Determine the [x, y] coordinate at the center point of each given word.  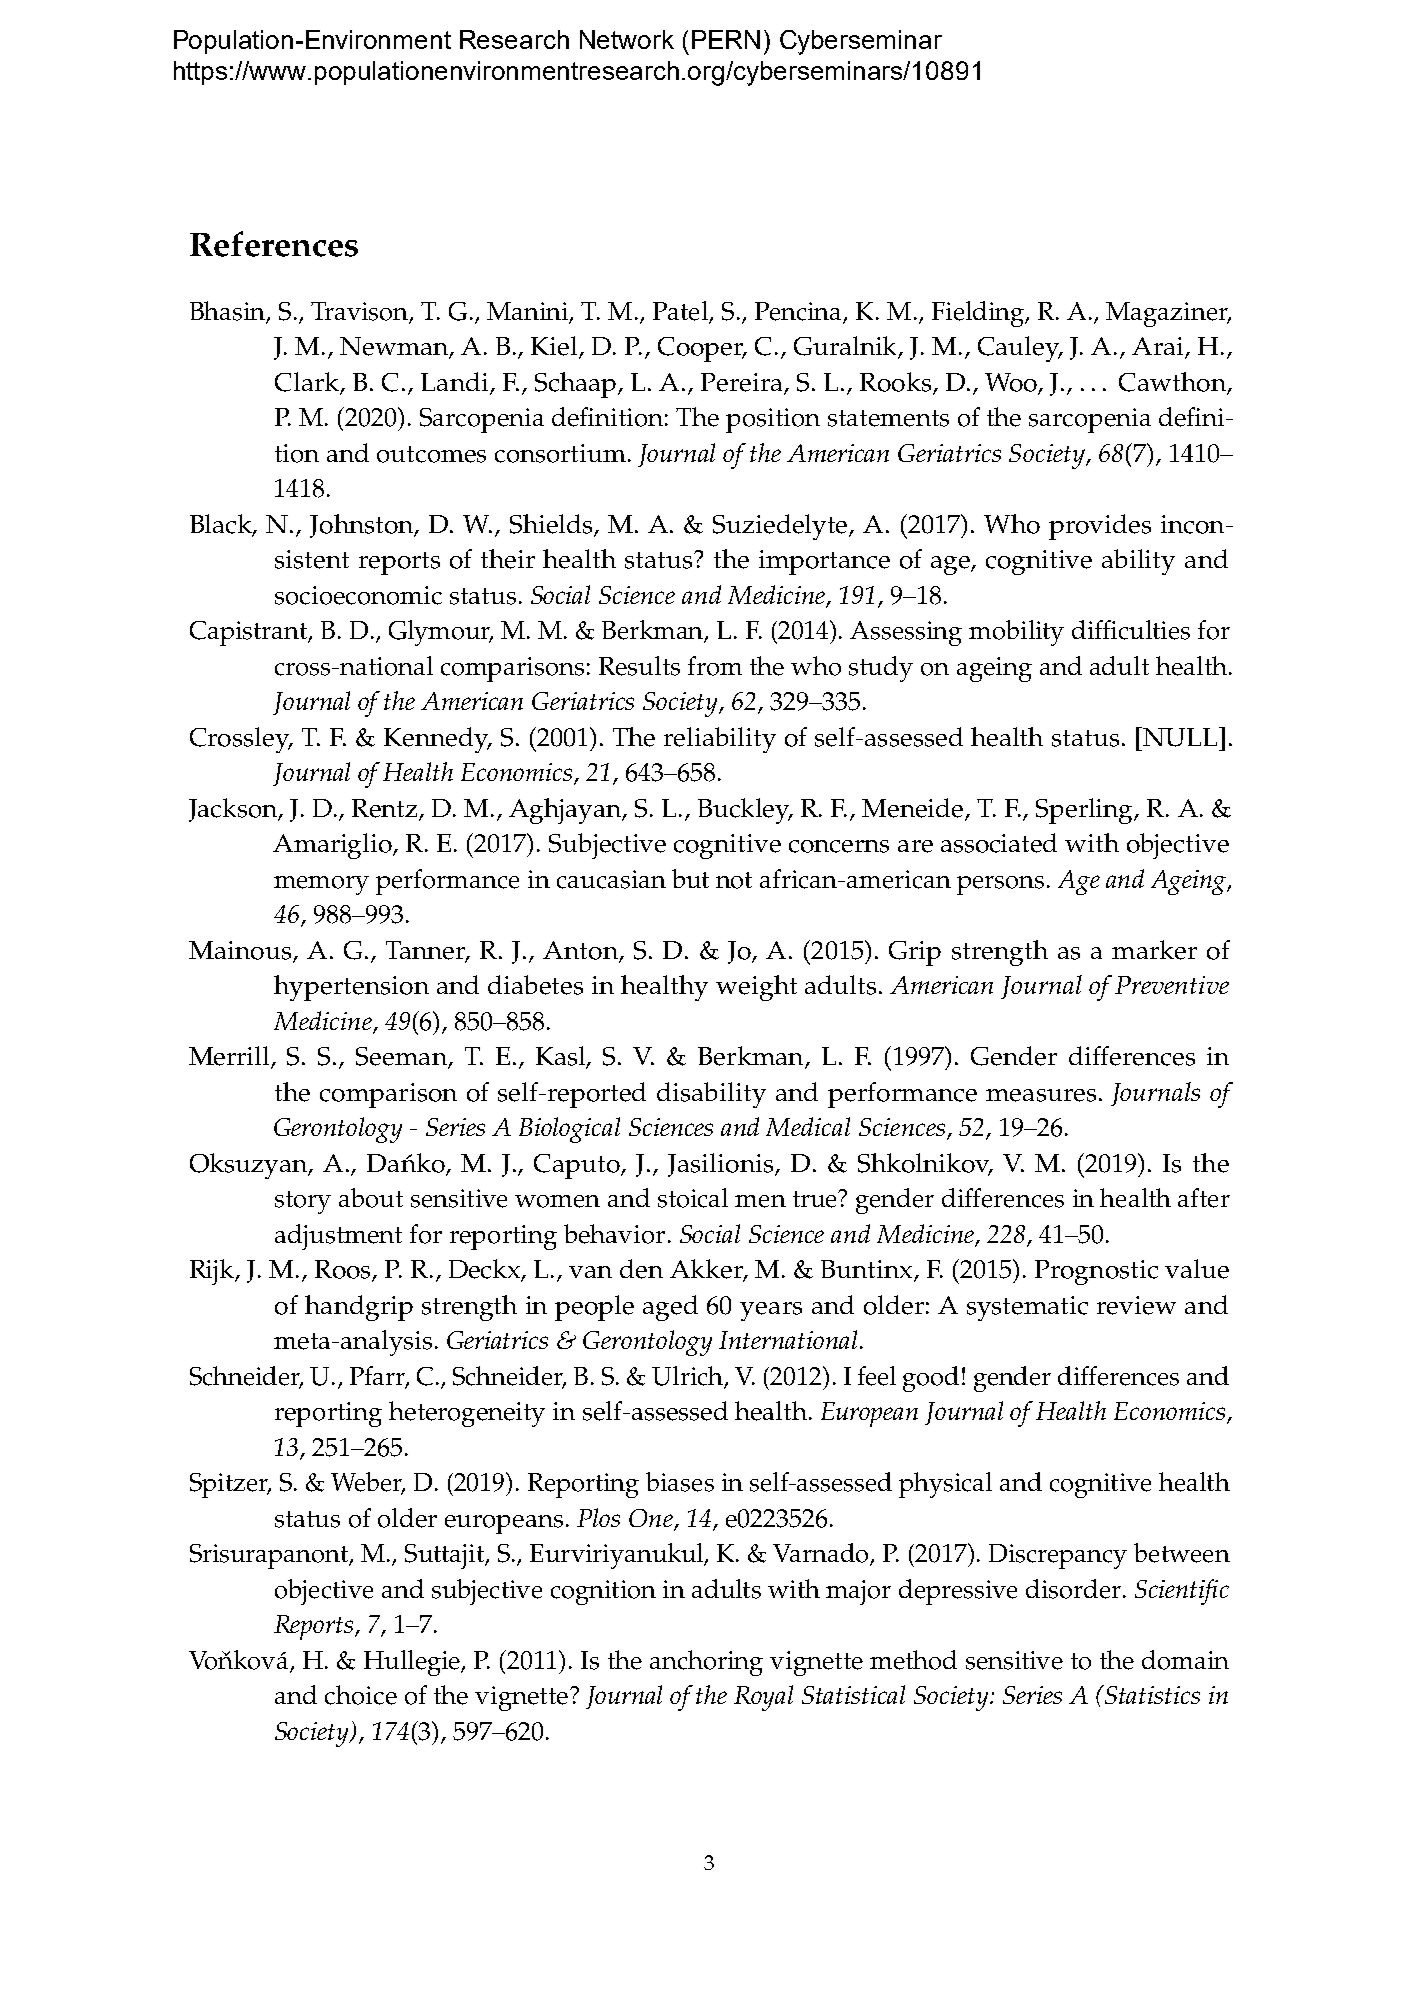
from [715, 666]
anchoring [706, 1663]
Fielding [979, 314]
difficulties [1131, 630]
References [274, 244]
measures [1041, 1095]
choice [361, 1695]
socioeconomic [358, 595]
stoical [693, 1198]
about [371, 1198]
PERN [726, 39]
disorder [1073, 1589]
